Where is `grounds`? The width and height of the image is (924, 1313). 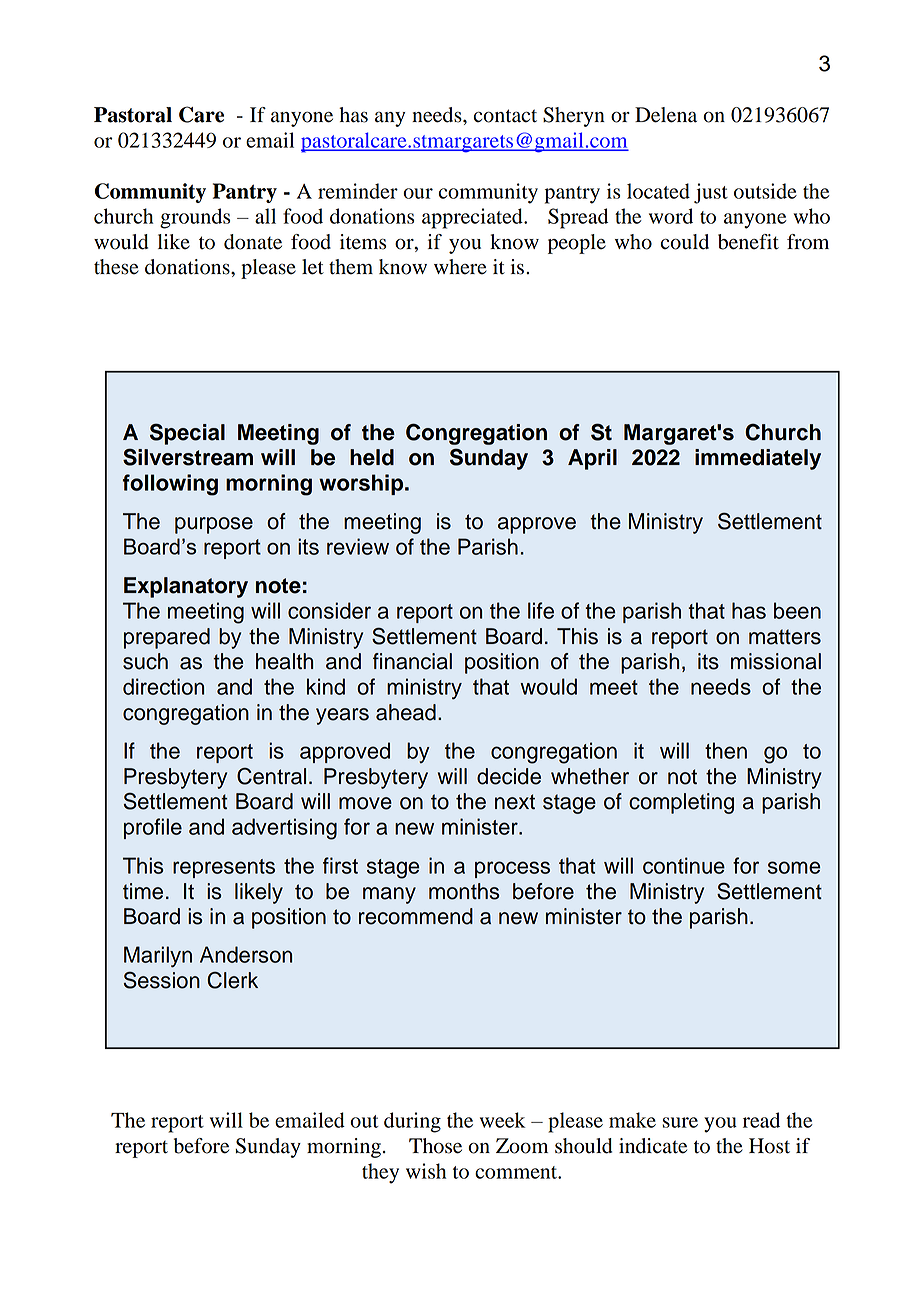 grounds is located at coordinates (195, 218).
